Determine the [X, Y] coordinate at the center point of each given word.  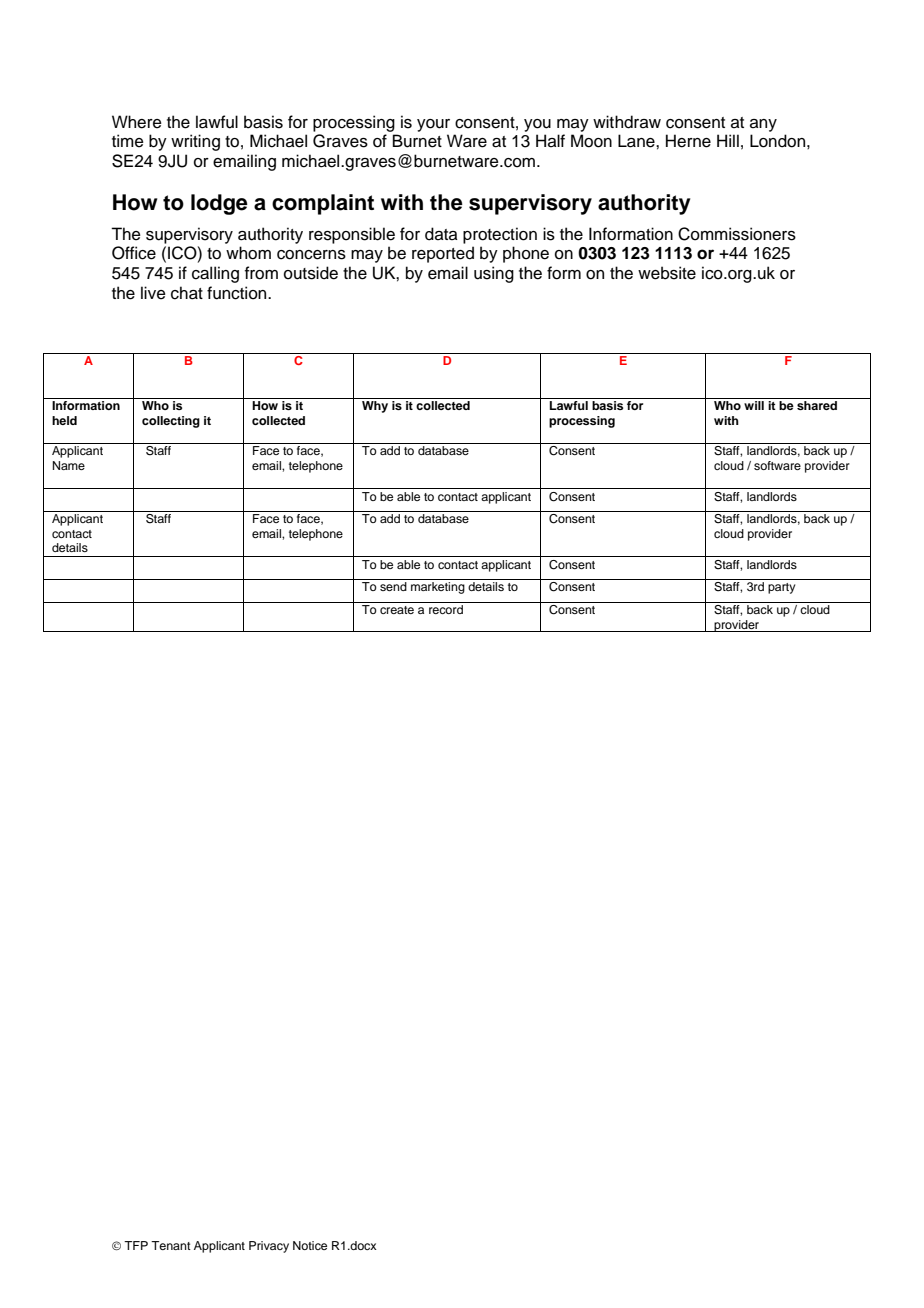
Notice [310, 1245]
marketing [438, 588]
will [754, 405]
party [781, 588]
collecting [171, 422]
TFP [136, 1245]
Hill [728, 140]
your [433, 125]
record [446, 609]
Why [375, 407]
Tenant [171, 1245]
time [128, 141]
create [397, 610]
